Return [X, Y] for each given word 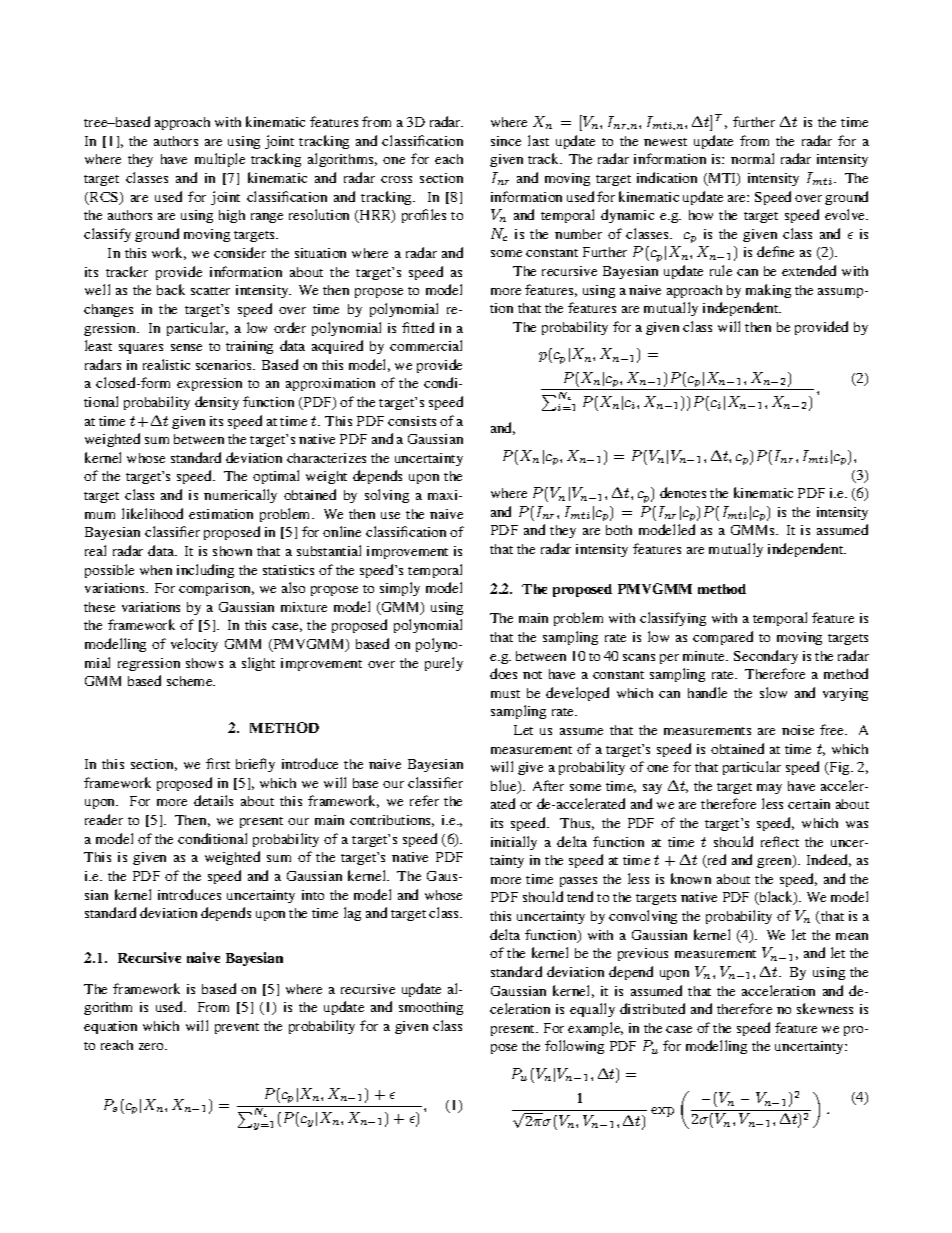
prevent [237, 1028]
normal [752, 158]
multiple [220, 160]
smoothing [431, 1008]
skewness [825, 1008]
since [506, 141]
